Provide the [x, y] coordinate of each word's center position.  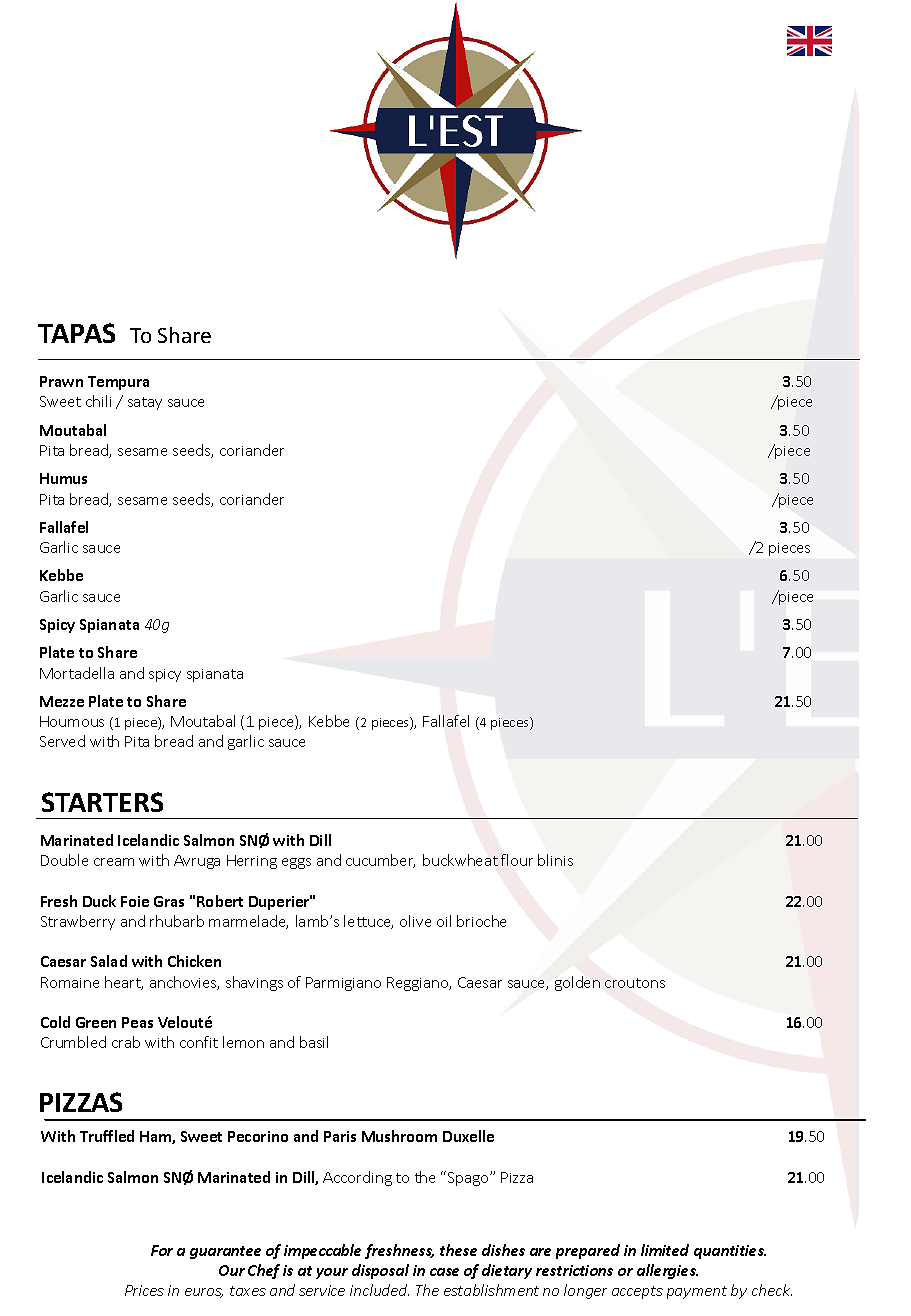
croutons [635, 983]
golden [577, 983]
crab [126, 1042]
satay [145, 403]
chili [98, 401]
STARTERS [102, 802]
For [162, 1250]
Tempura [118, 383]
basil [314, 1042]
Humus [63, 478]
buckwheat [460, 860]
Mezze [62, 701]
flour [517, 860]
